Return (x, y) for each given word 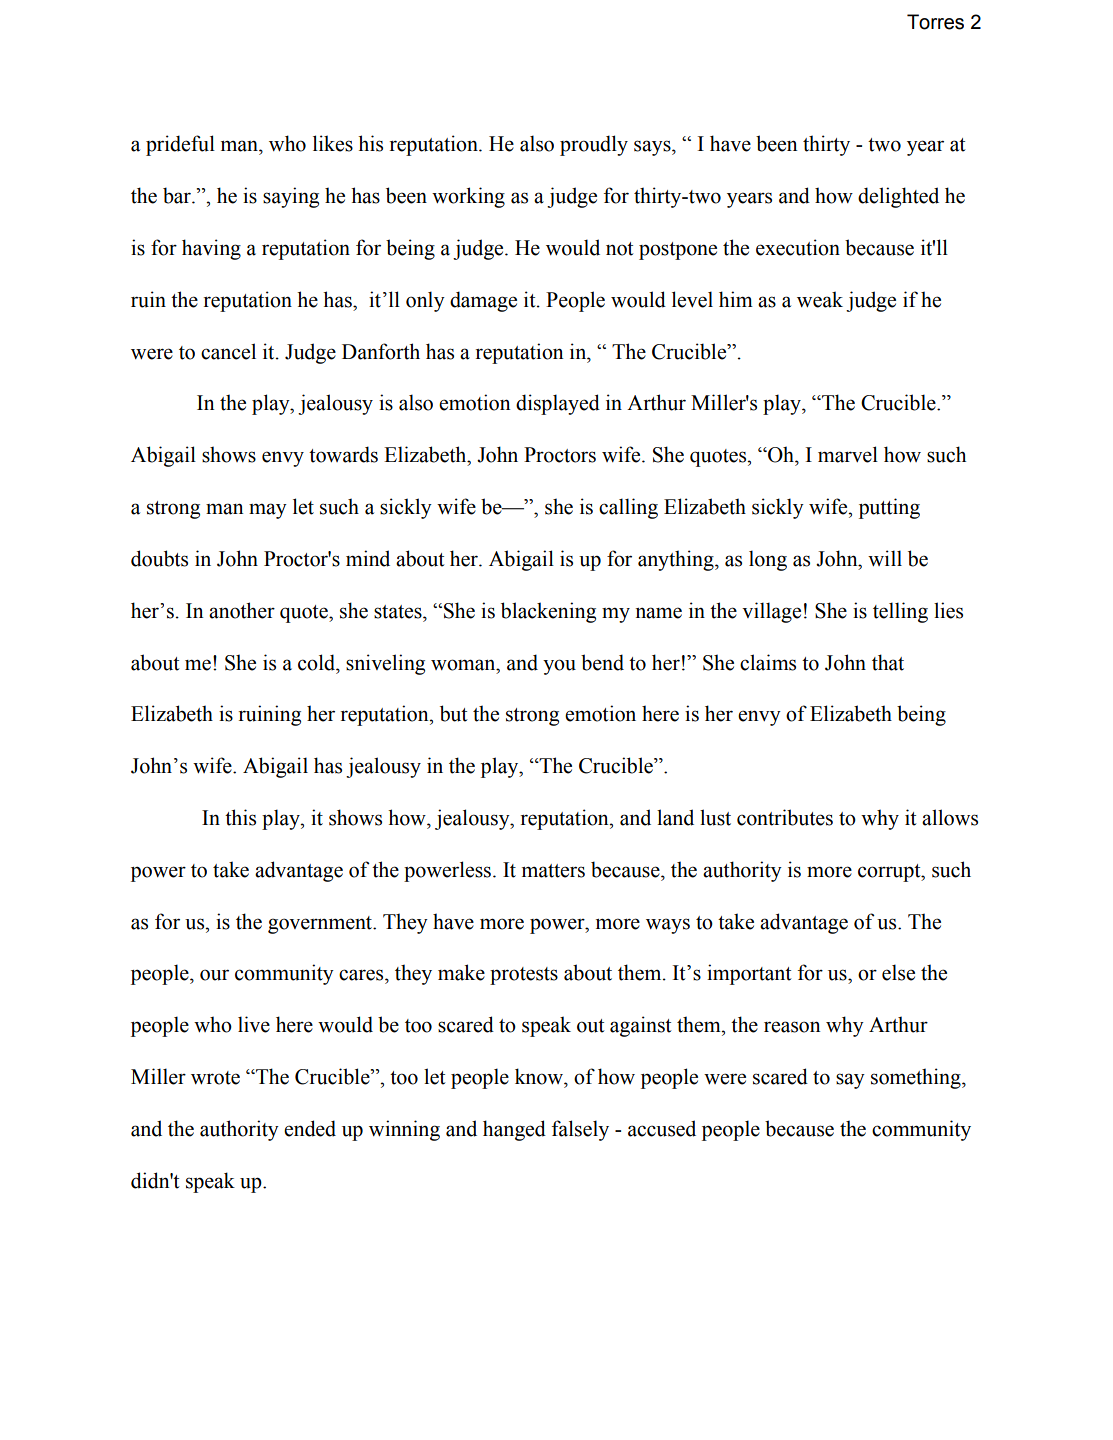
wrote (215, 1078)
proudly (594, 145)
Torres (935, 22)
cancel (228, 351)
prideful (180, 145)
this (240, 817)
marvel (848, 454)
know (540, 1076)
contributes (785, 817)
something (917, 1078)
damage (483, 301)
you (559, 667)
